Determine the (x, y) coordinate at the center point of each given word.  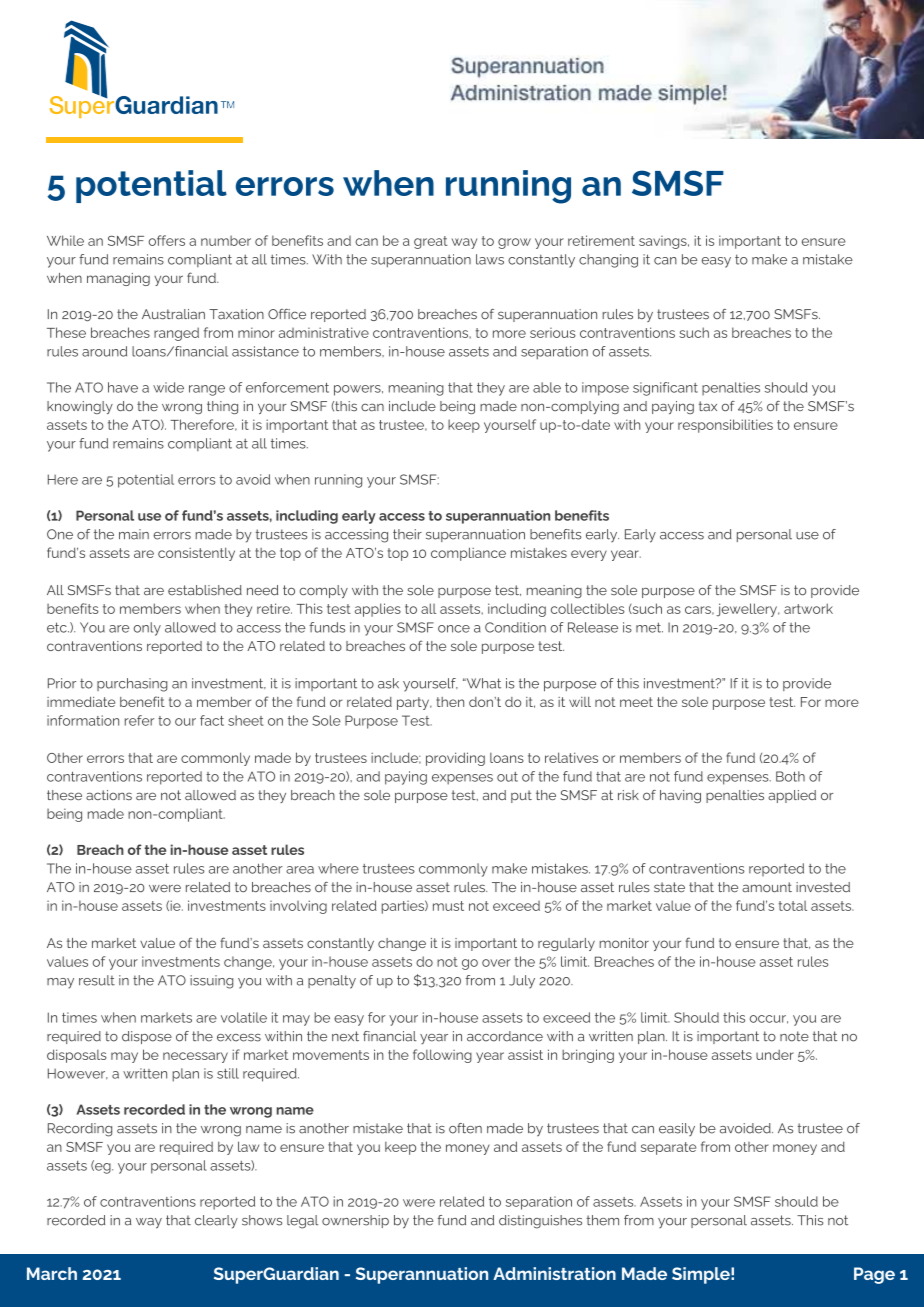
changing (608, 261)
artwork (808, 608)
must (448, 906)
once (454, 629)
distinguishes (540, 1222)
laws (490, 259)
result (97, 980)
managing (118, 279)
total (793, 906)
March (52, 1273)
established (205, 590)
